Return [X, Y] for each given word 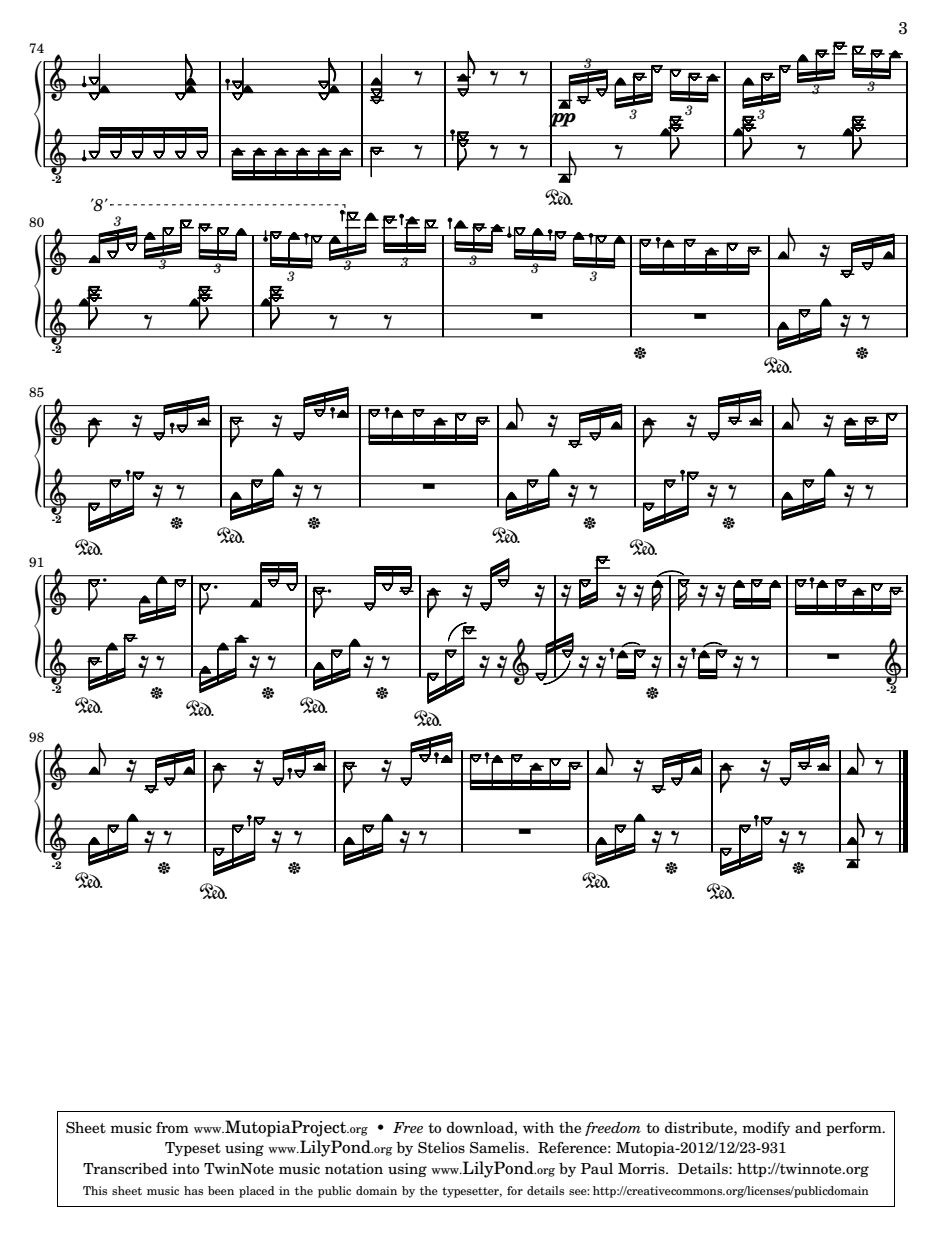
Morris [642, 1168]
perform [855, 1129]
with [538, 1127]
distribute [700, 1128]
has [193, 1190]
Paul [597, 1168]
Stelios [441, 1148]
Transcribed [125, 1168]
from [172, 1127]
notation [354, 1168]
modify [766, 1129]
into [185, 1168]
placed [257, 1192]
